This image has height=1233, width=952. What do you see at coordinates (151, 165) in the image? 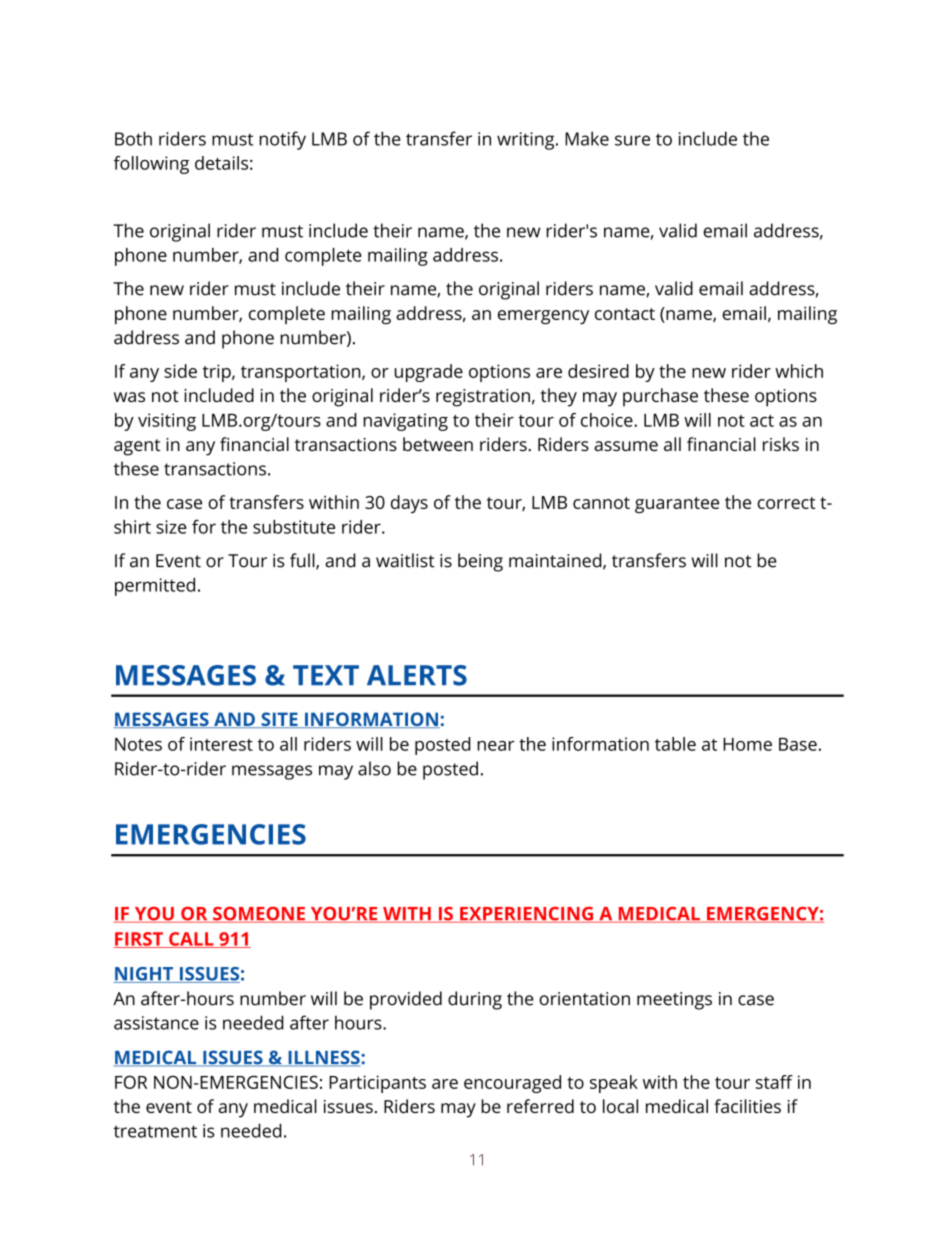
I see `following` at bounding box center [151, 165].
